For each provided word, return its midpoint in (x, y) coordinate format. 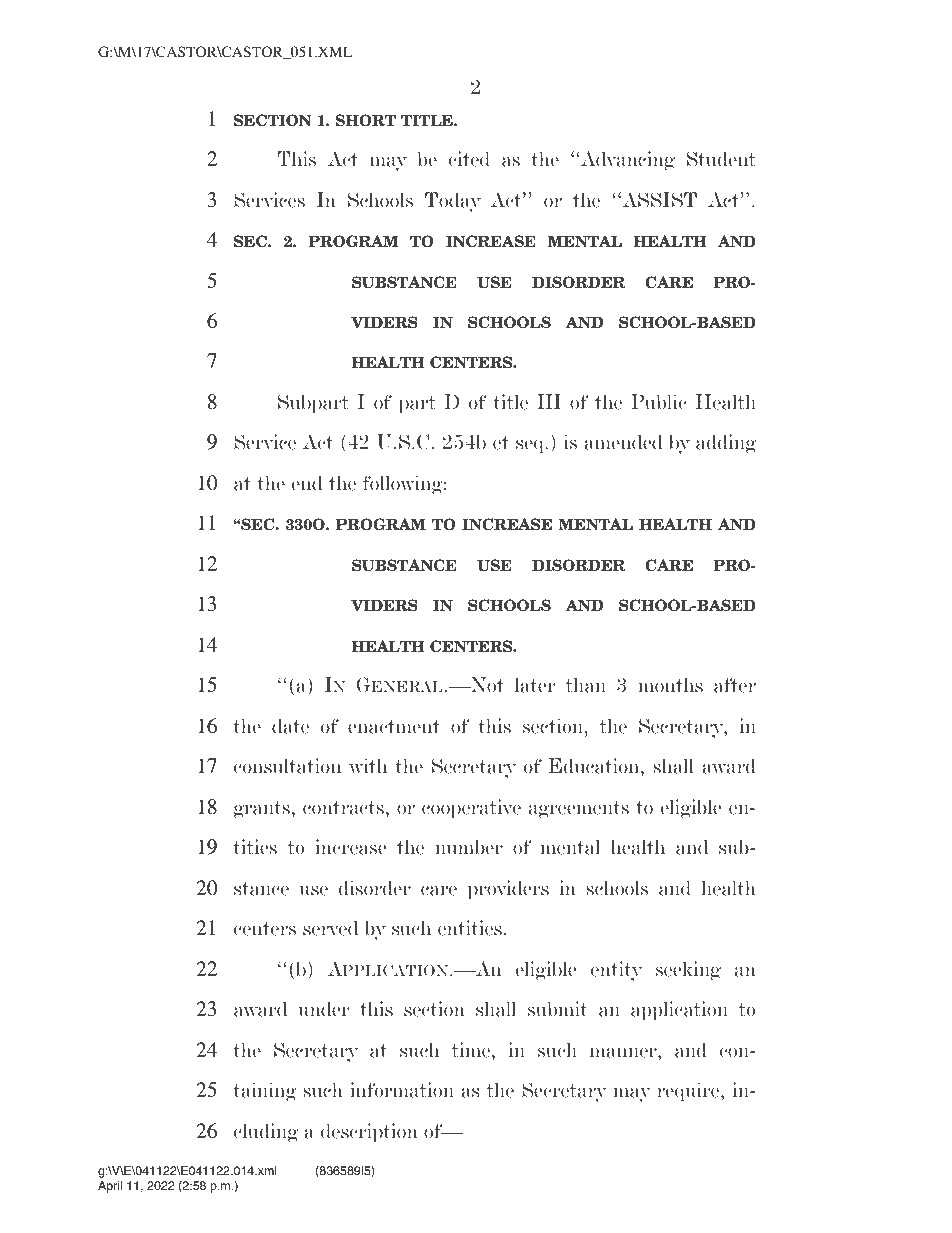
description (369, 1133)
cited (469, 159)
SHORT (366, 120)
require (689, 1092)
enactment (394, 727)
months (670, 685)
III (549, 401)
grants (262, 810)
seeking (688, 971)
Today (453, 202)
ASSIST (658, 200)
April (110, 1187)
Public (659, 402)
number (469, 847)
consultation (287, 766)
